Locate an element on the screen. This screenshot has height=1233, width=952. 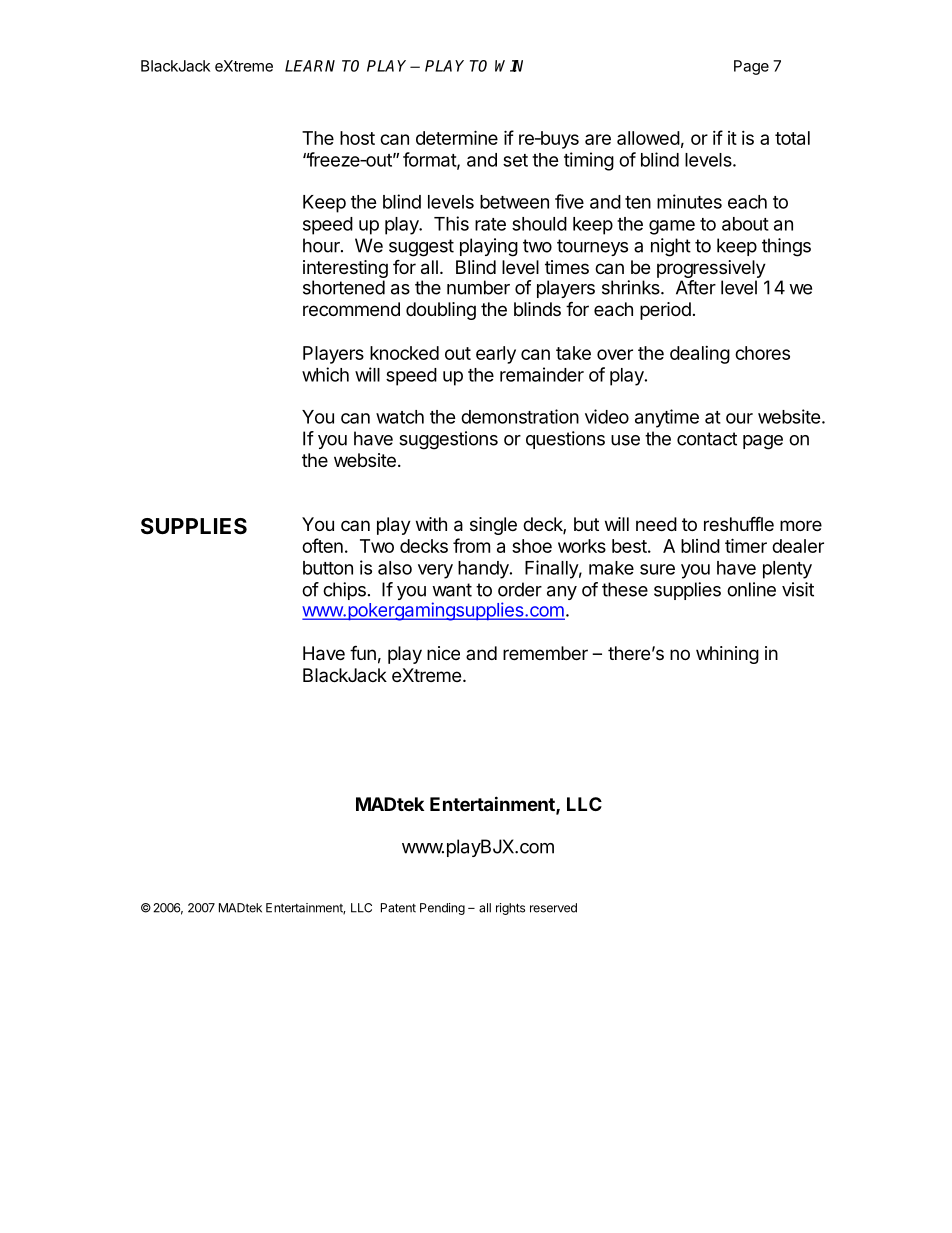
Patent is located at coordinates (398, 908).
